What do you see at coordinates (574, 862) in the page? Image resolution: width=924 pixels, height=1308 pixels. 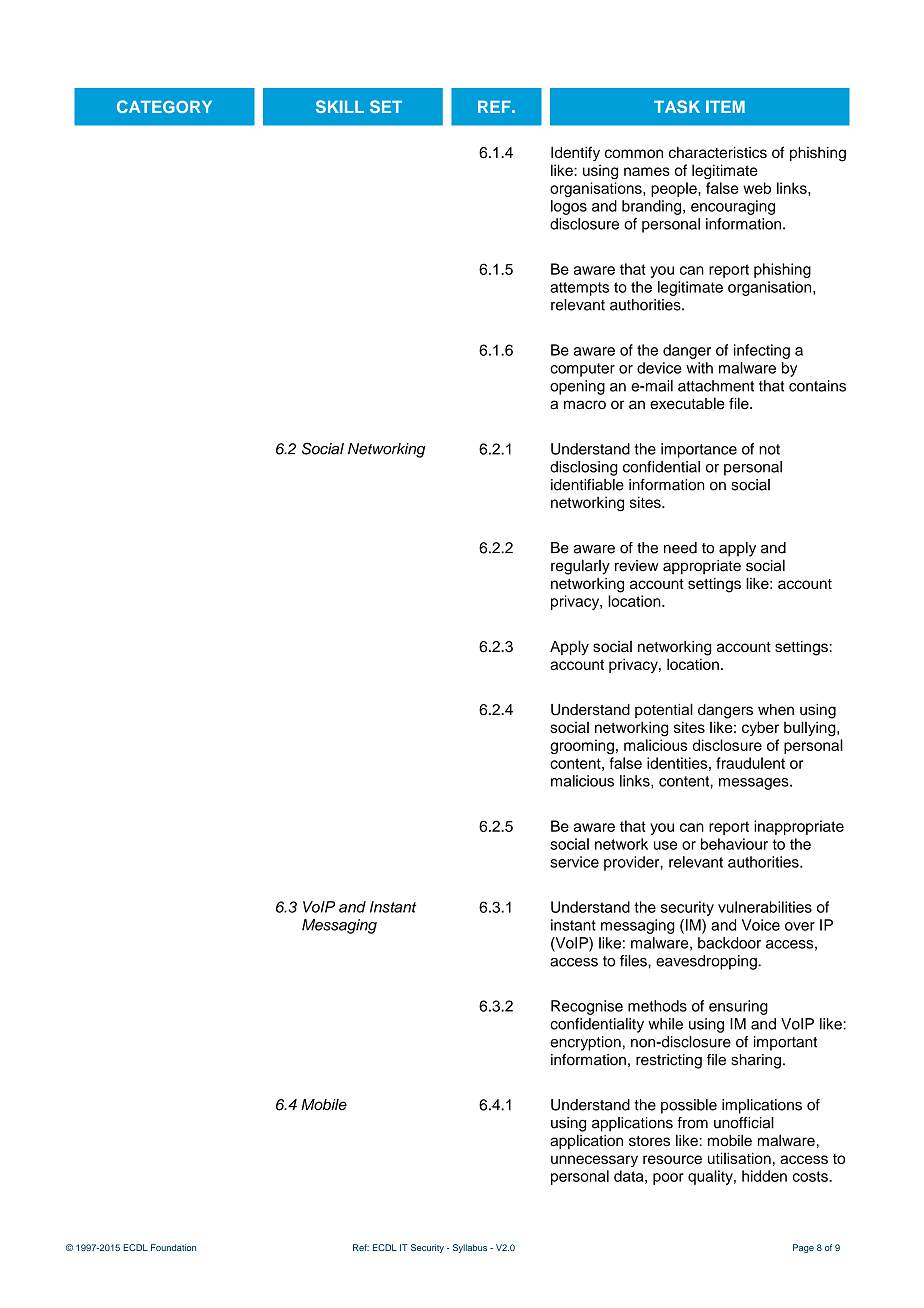 I see `service` at bounding box center [574, 862].
